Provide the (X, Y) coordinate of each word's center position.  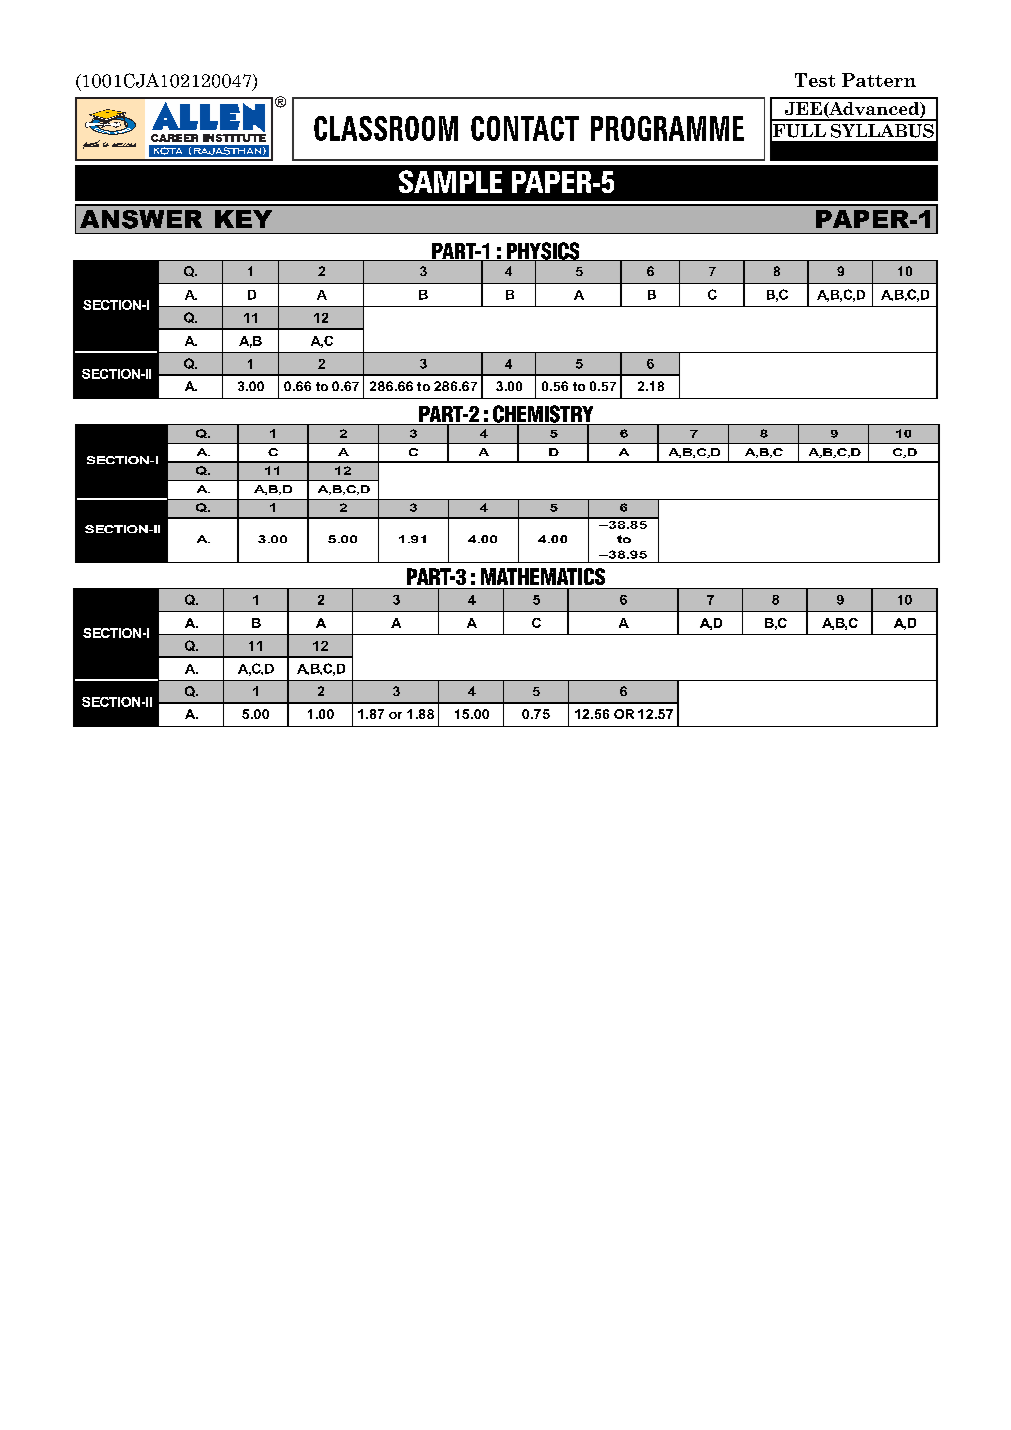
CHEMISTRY (543, 415)
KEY (243, 219)
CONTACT (525, 128)
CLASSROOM (386, 128)
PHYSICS (543, 252)
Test (815, 80)
